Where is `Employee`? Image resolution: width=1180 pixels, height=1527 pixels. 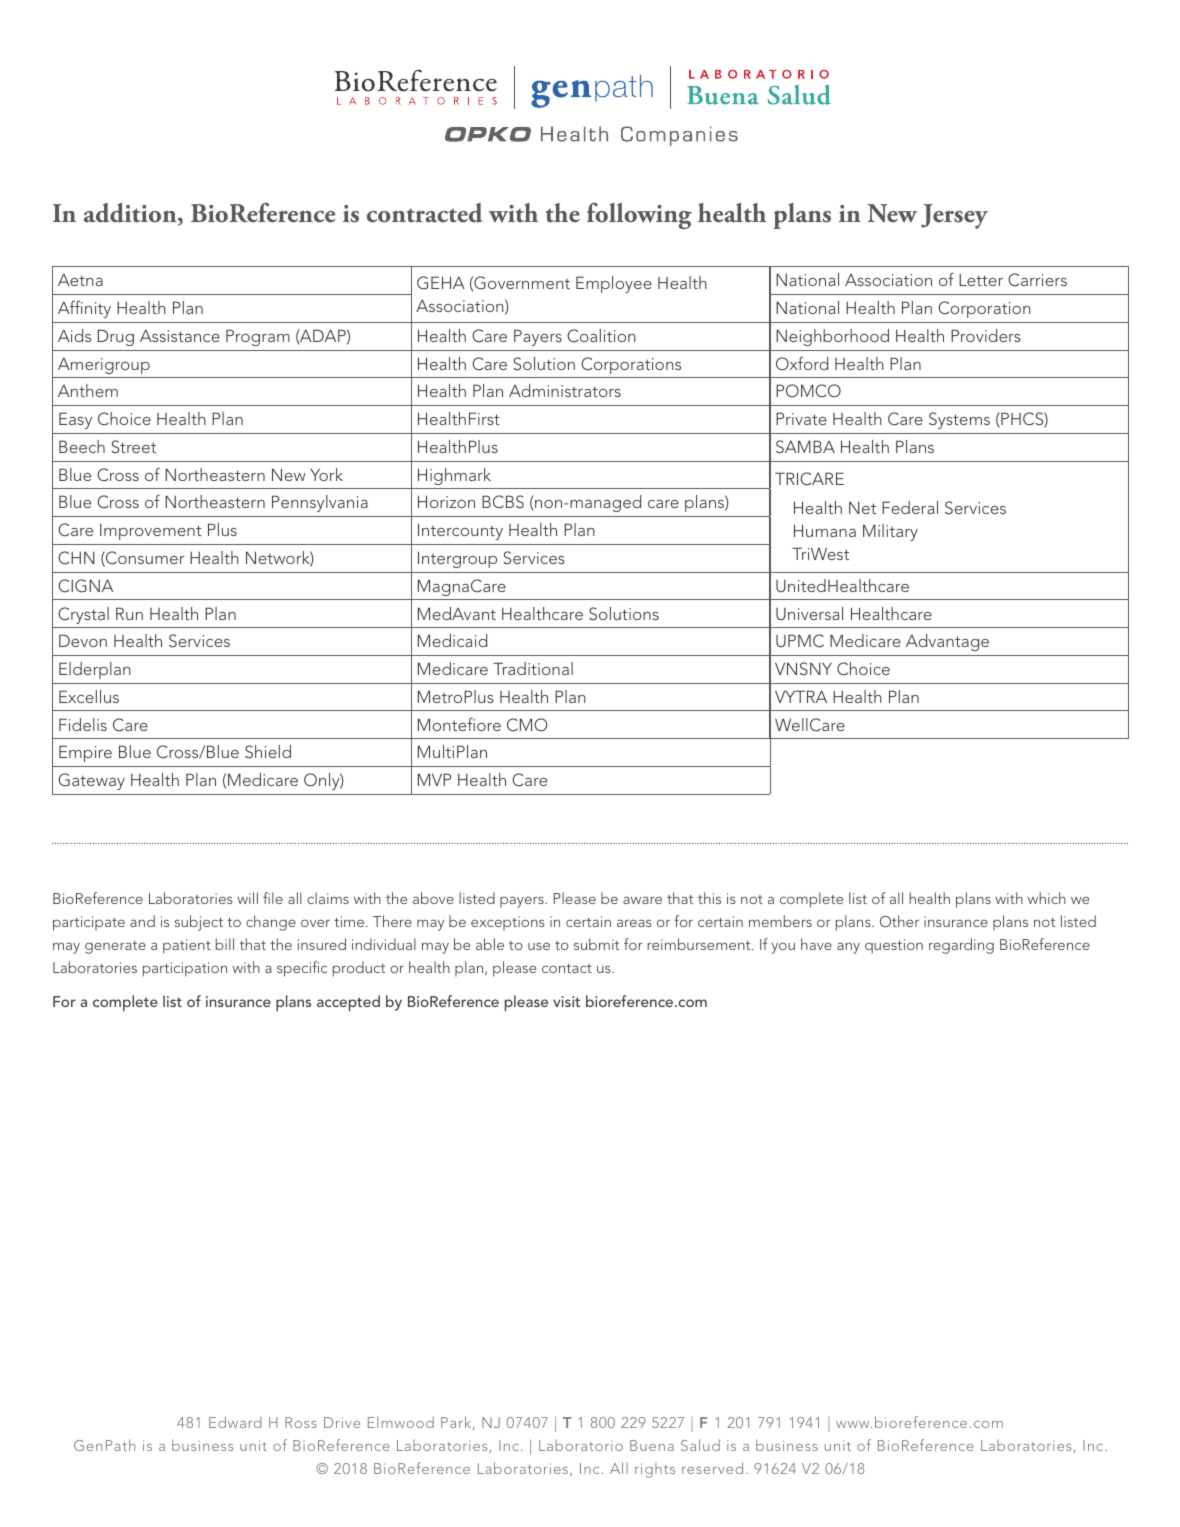
Employee is located at coordinates (614, 284).
